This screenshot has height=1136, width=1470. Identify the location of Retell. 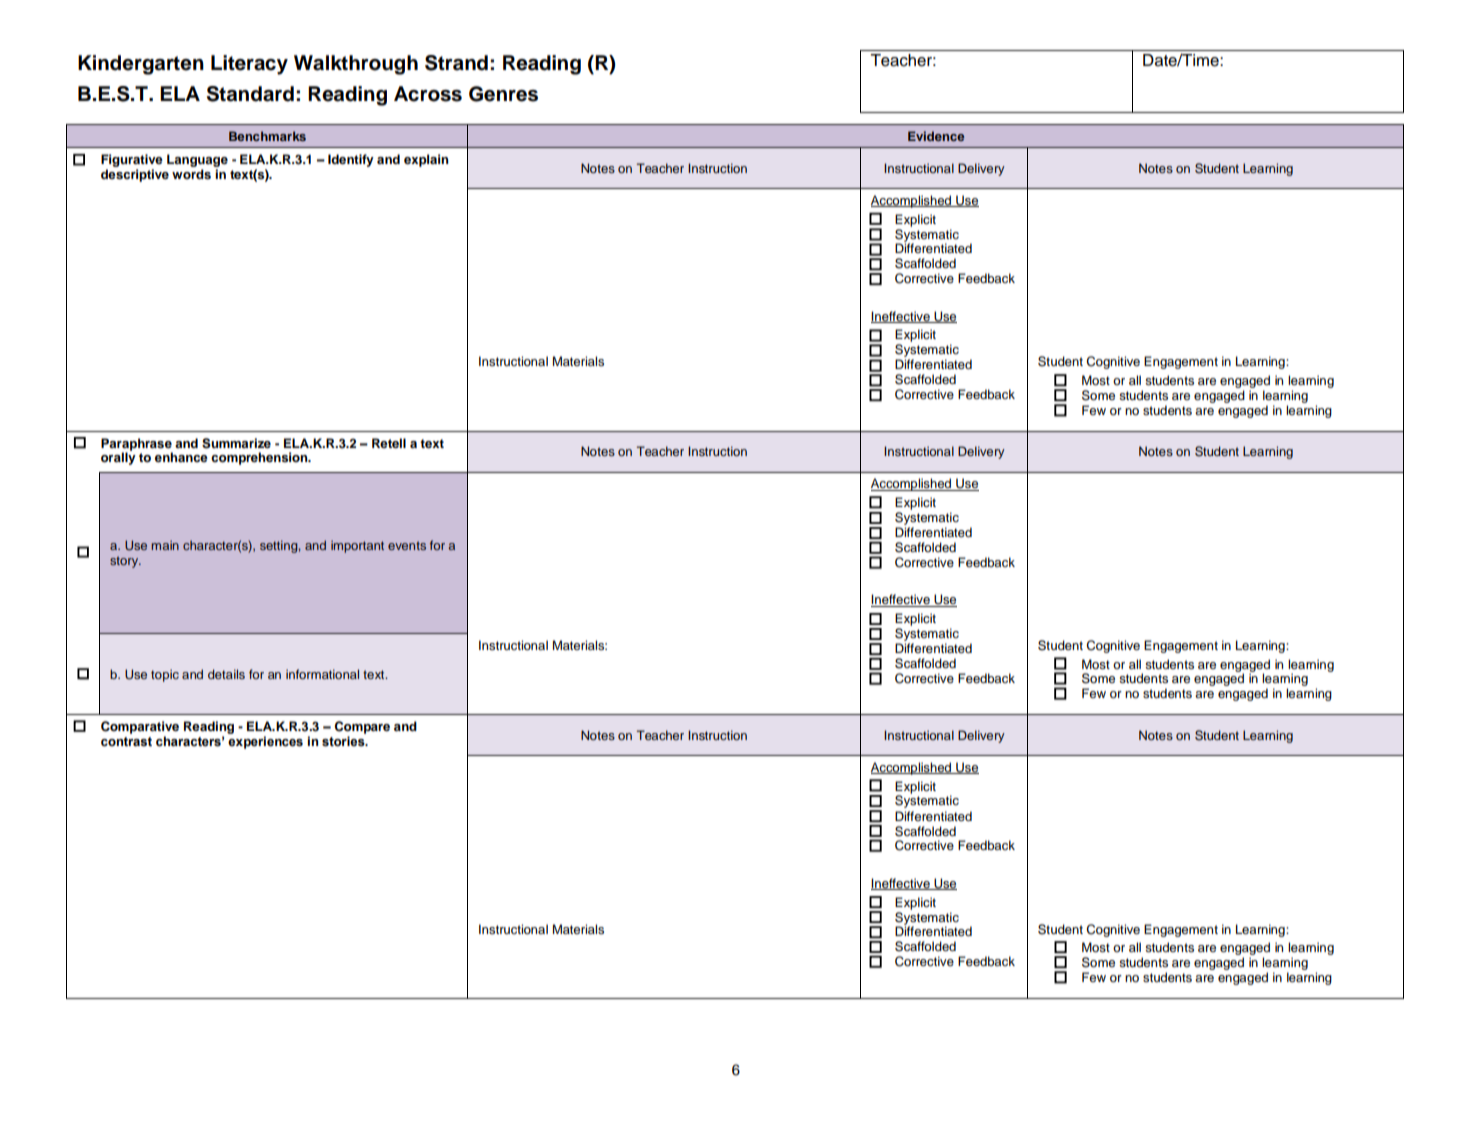
(389, 443).
